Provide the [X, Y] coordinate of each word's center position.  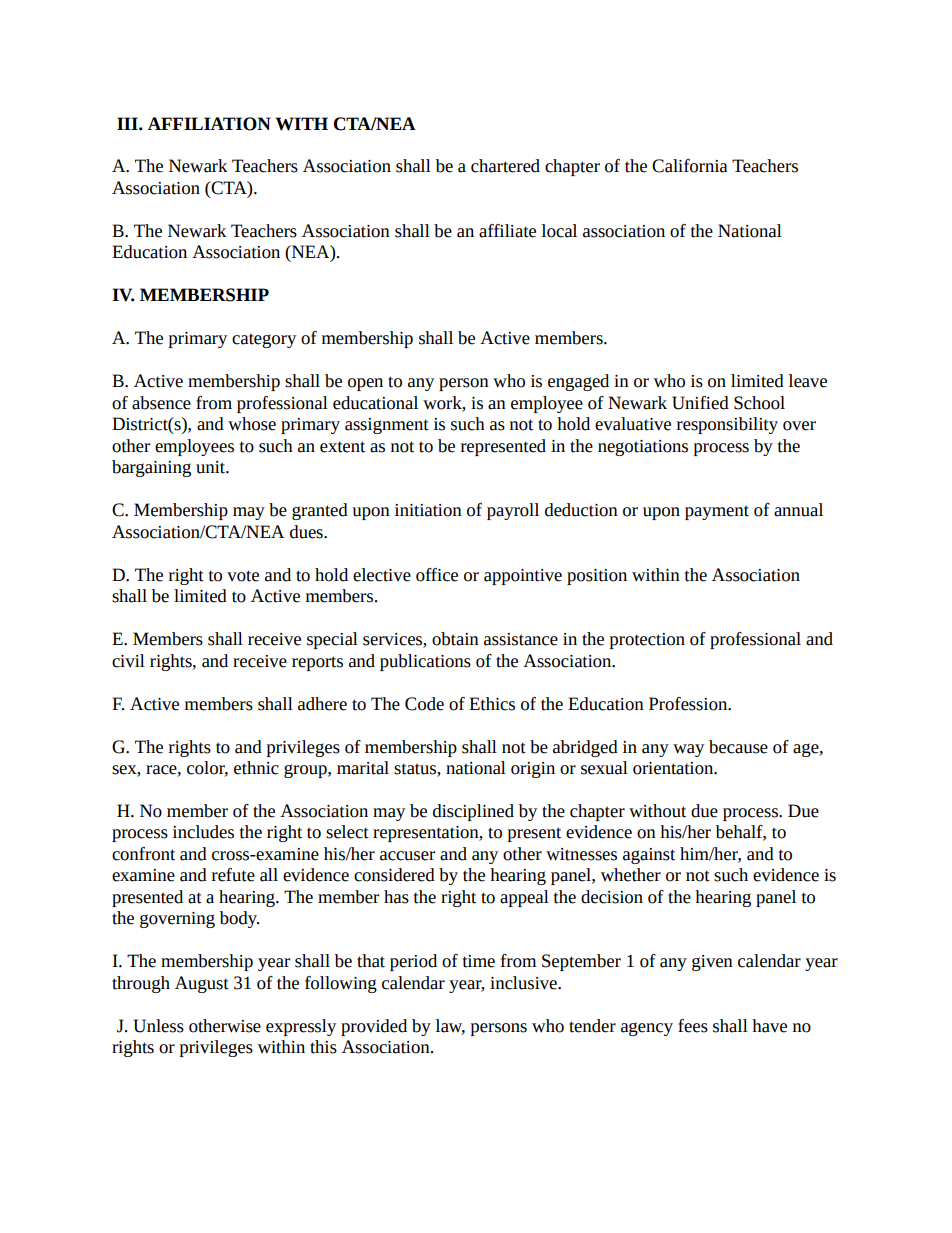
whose [252, 424]
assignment [387, 426]
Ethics [492, 704]
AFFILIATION [209, 124]
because [738, 747]
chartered [505, 166]
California [690, 166]
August [202, 984]
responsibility [727, 425]
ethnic [256, 768]
